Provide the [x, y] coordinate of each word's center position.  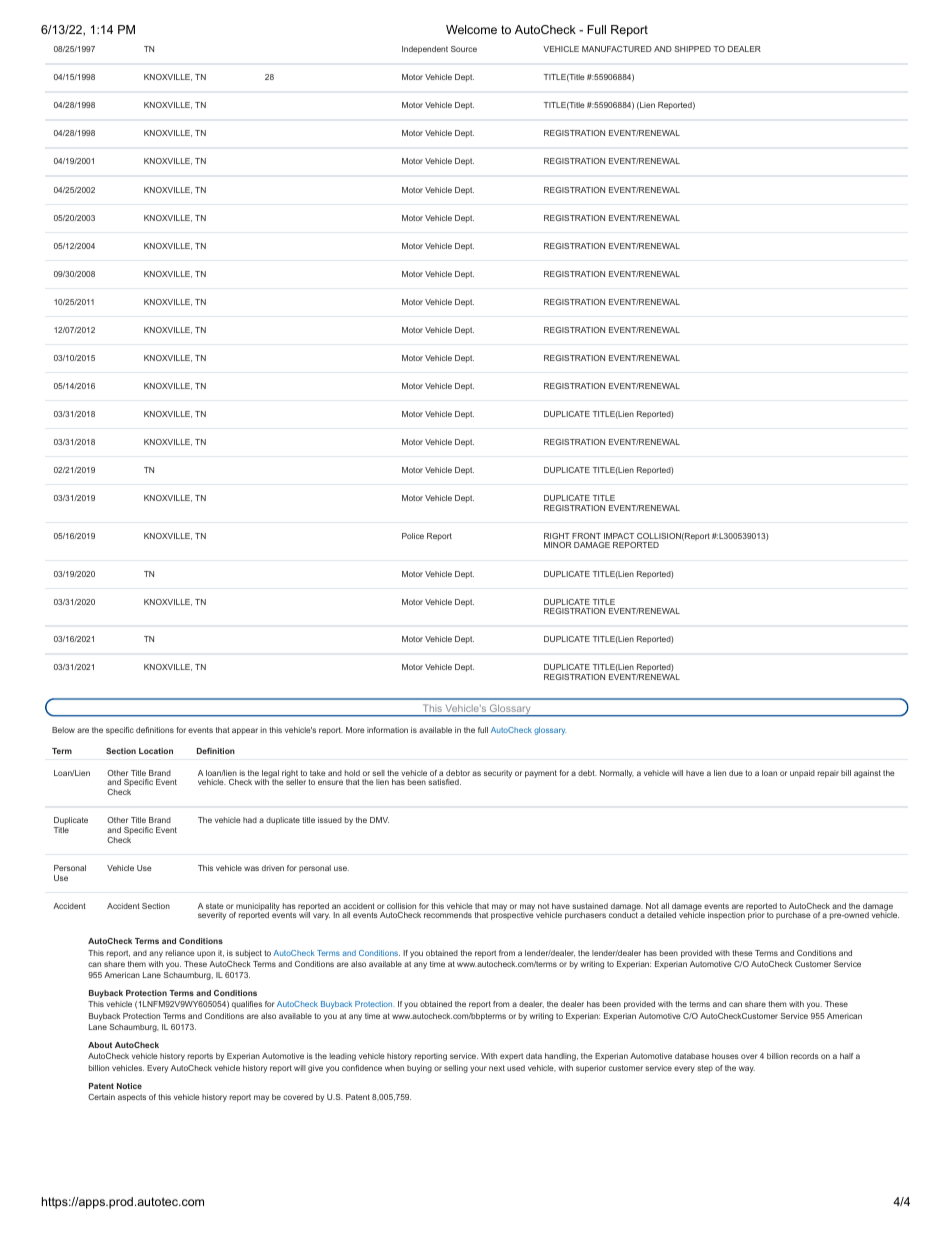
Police [413, 536]
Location [156, 751]
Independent [425, 50]
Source [464, 49]
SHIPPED [692, 49]
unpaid [802, 774]
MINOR [557, 545]
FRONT [586, 536]
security [498, 774]
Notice [129, 1086]
